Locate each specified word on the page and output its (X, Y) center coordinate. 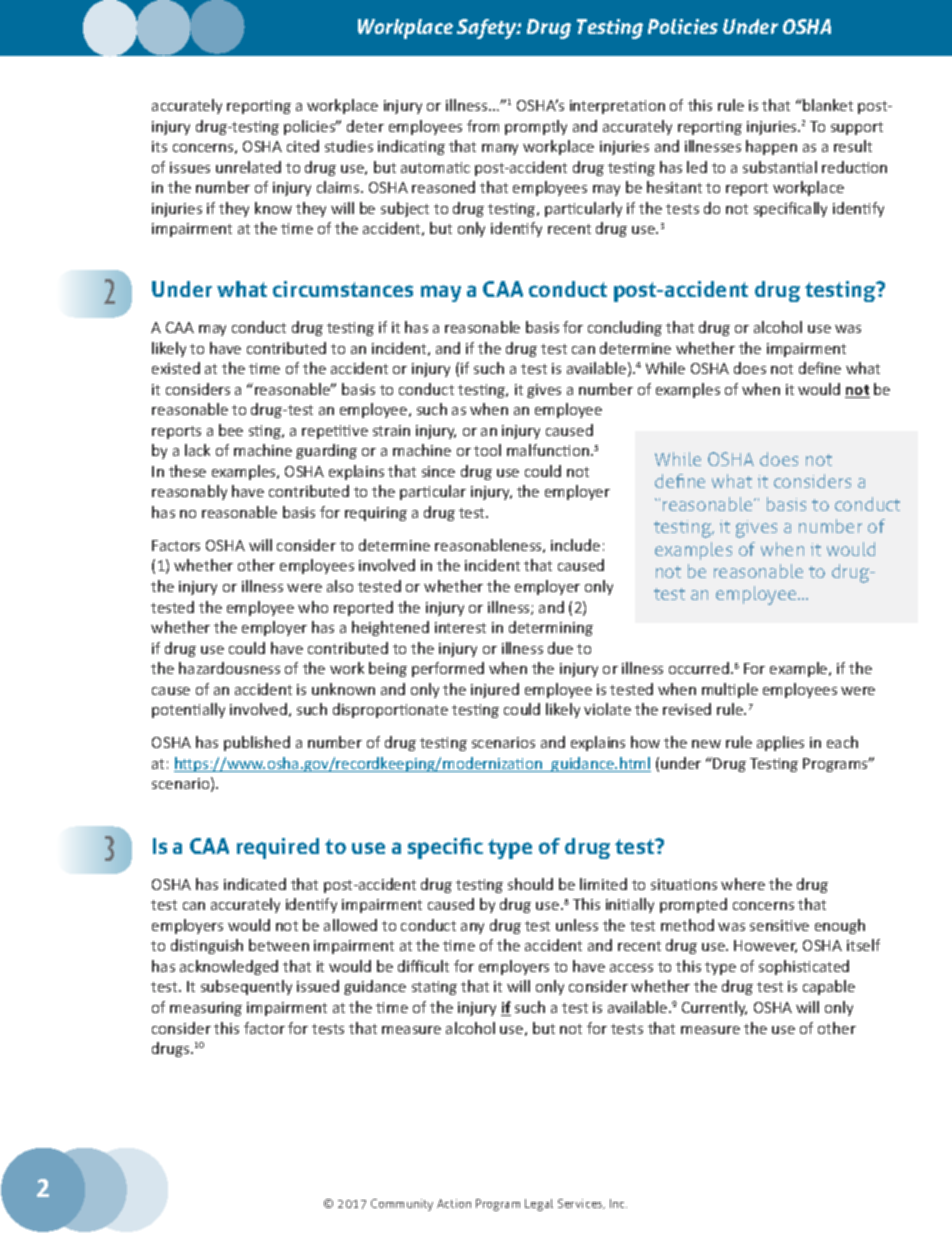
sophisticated (804, 967)
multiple (730, 690)
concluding (625, 328)
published (257, 743)
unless (577, 925)
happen (771, 147)
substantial (780, 167)
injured (495, 690)
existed (176, 368)
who (313, 607)
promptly (536, 127)
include (575, 545)
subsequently (246, 987)
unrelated (248, 167)
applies (780, 743)
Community (402, 1205)
